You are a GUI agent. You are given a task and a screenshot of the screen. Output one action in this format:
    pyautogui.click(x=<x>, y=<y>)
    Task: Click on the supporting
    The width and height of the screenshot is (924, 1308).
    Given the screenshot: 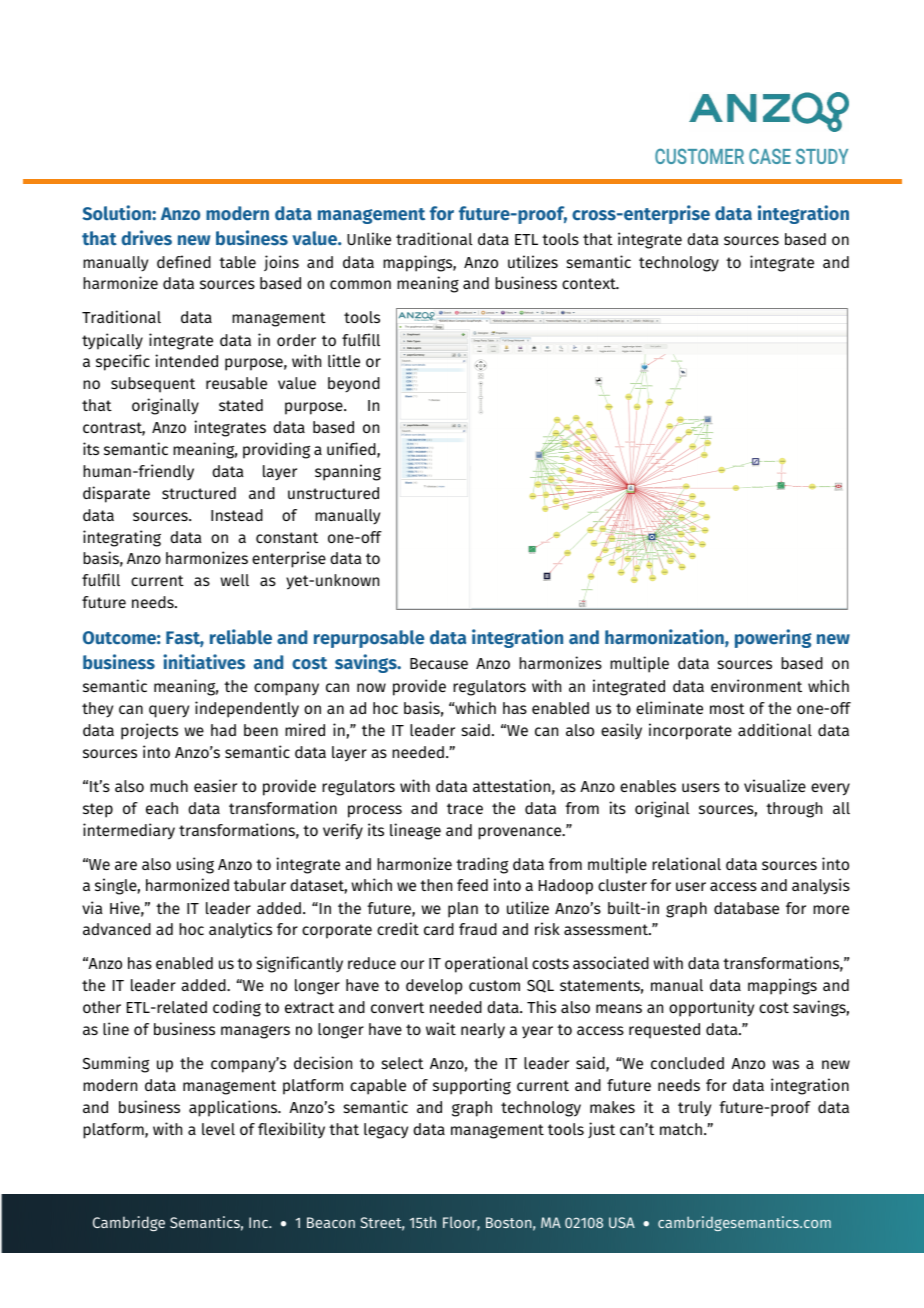 What is the action you would take?
    pyautogui.click(x=472, y=1086)
